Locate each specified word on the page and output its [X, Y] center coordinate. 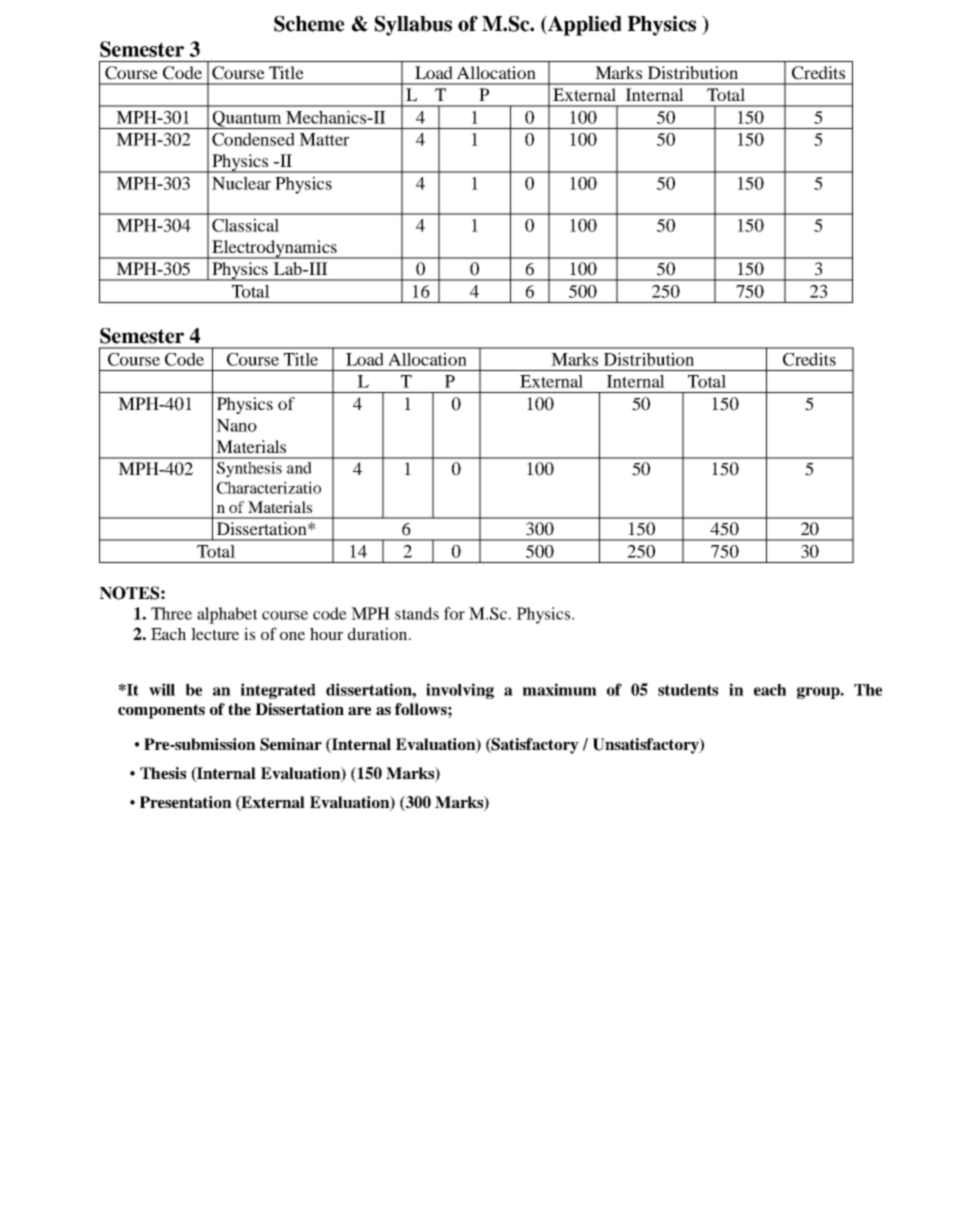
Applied [584, 26]
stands [417, 613]
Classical [245, 225]
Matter [324, 139]
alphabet [227, 615]
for [454, 613]
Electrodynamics [274, 249]
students [688, 690]
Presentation [186, 802]
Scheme [309, 24]
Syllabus [413, 26]
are [359, 711]
